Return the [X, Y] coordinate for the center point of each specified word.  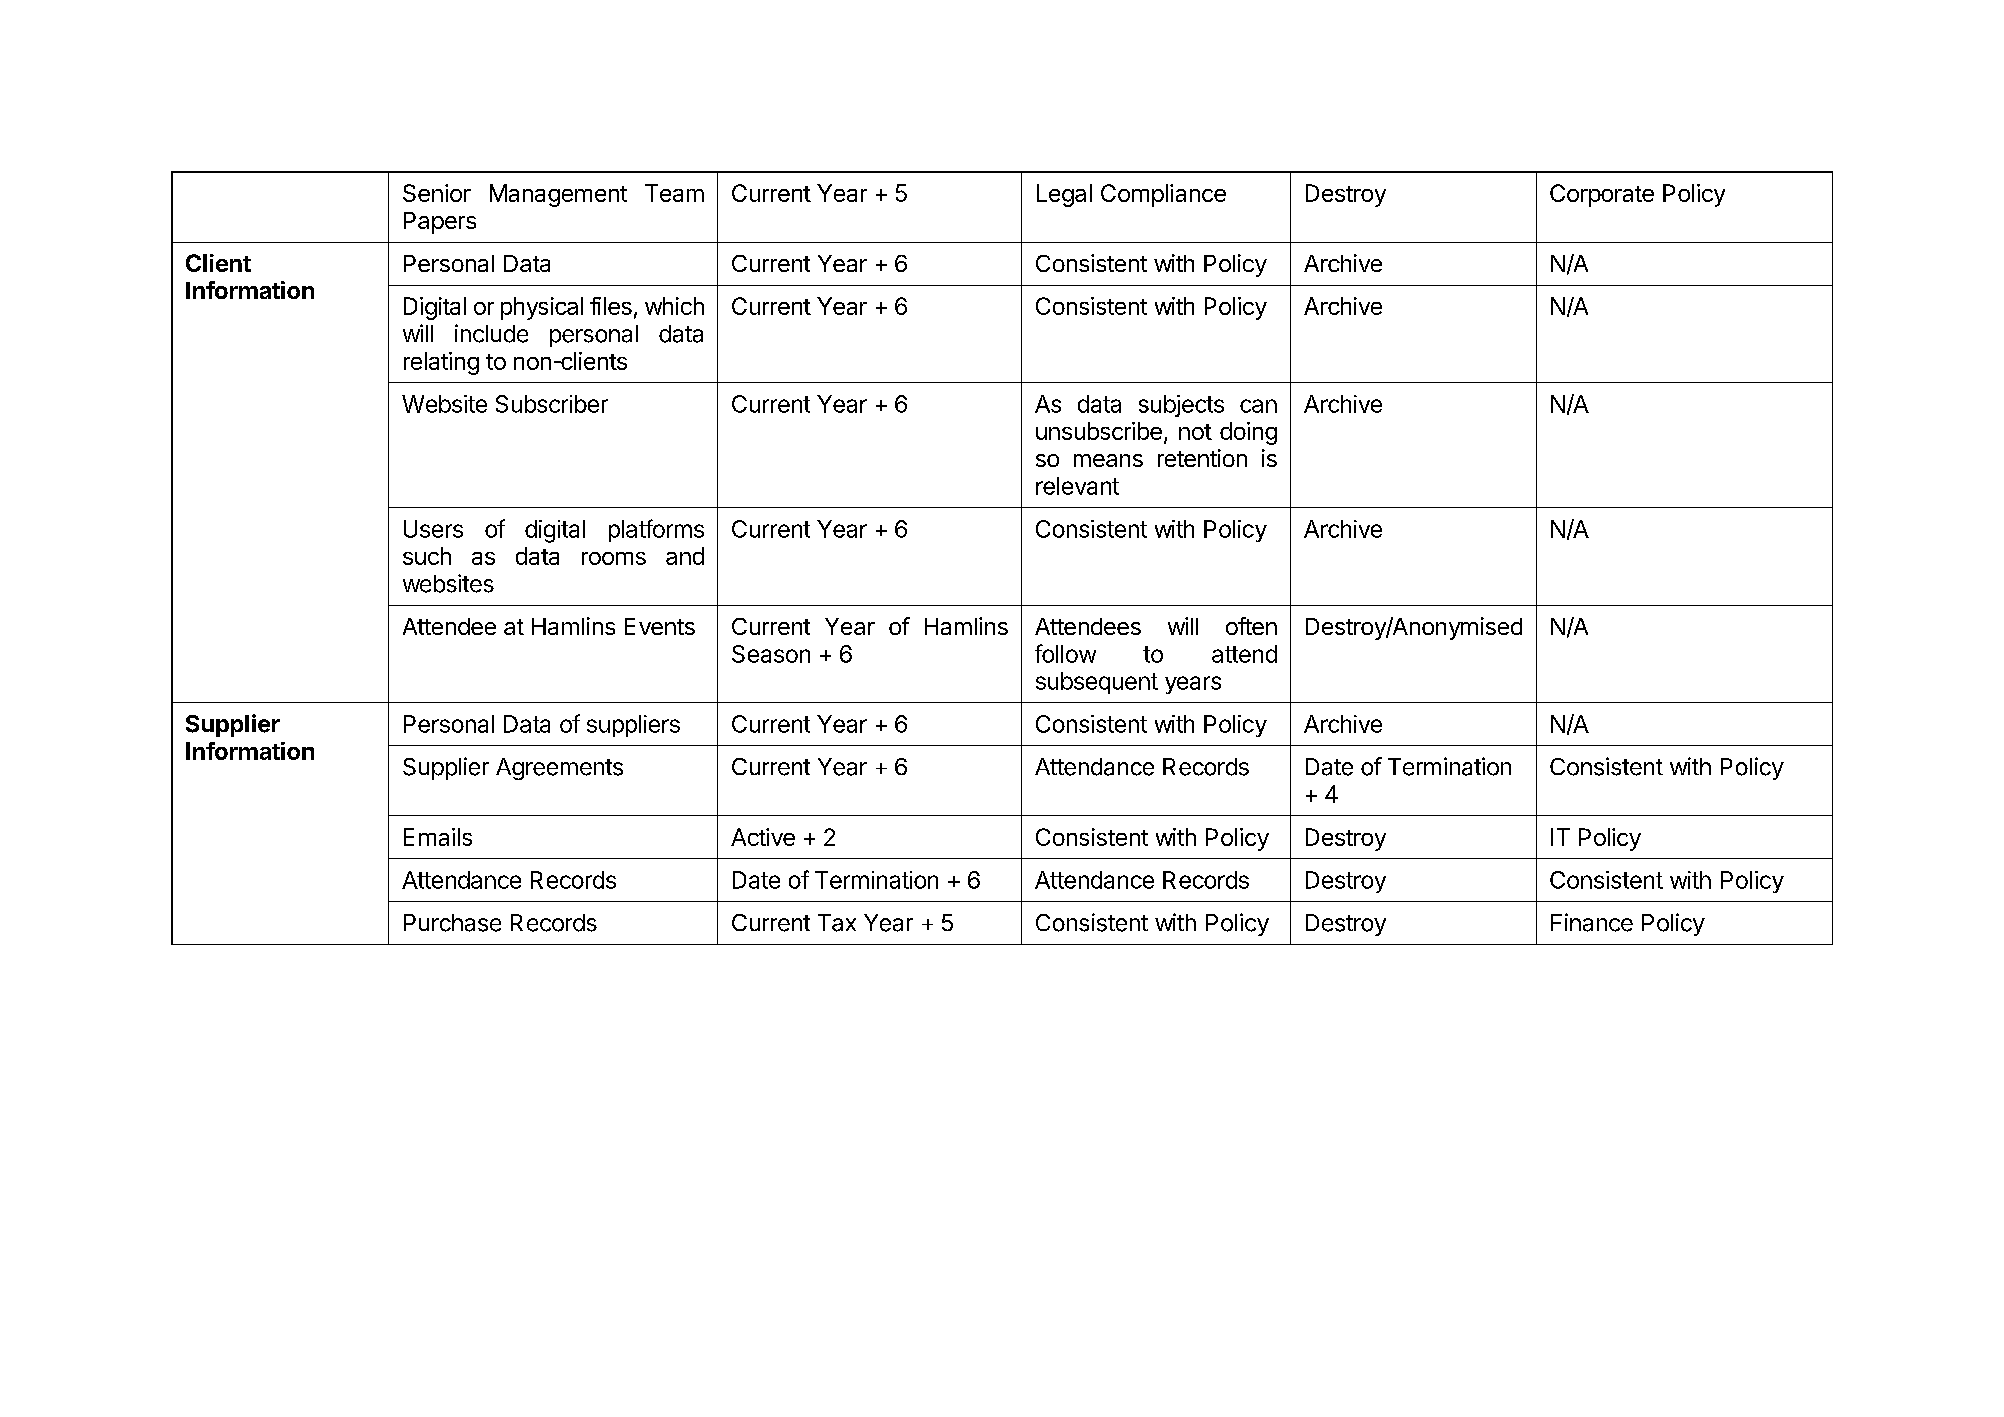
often [1251, 626]
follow [1065, 653]
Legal [1064, 195]
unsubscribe [1099, 431]
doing [1248, 433]
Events [660, 626]
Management [558, 195]
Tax [837, 923]
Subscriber [552, 404]
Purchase [452, 923]
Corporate [1602, 195]
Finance [1592, 922]
